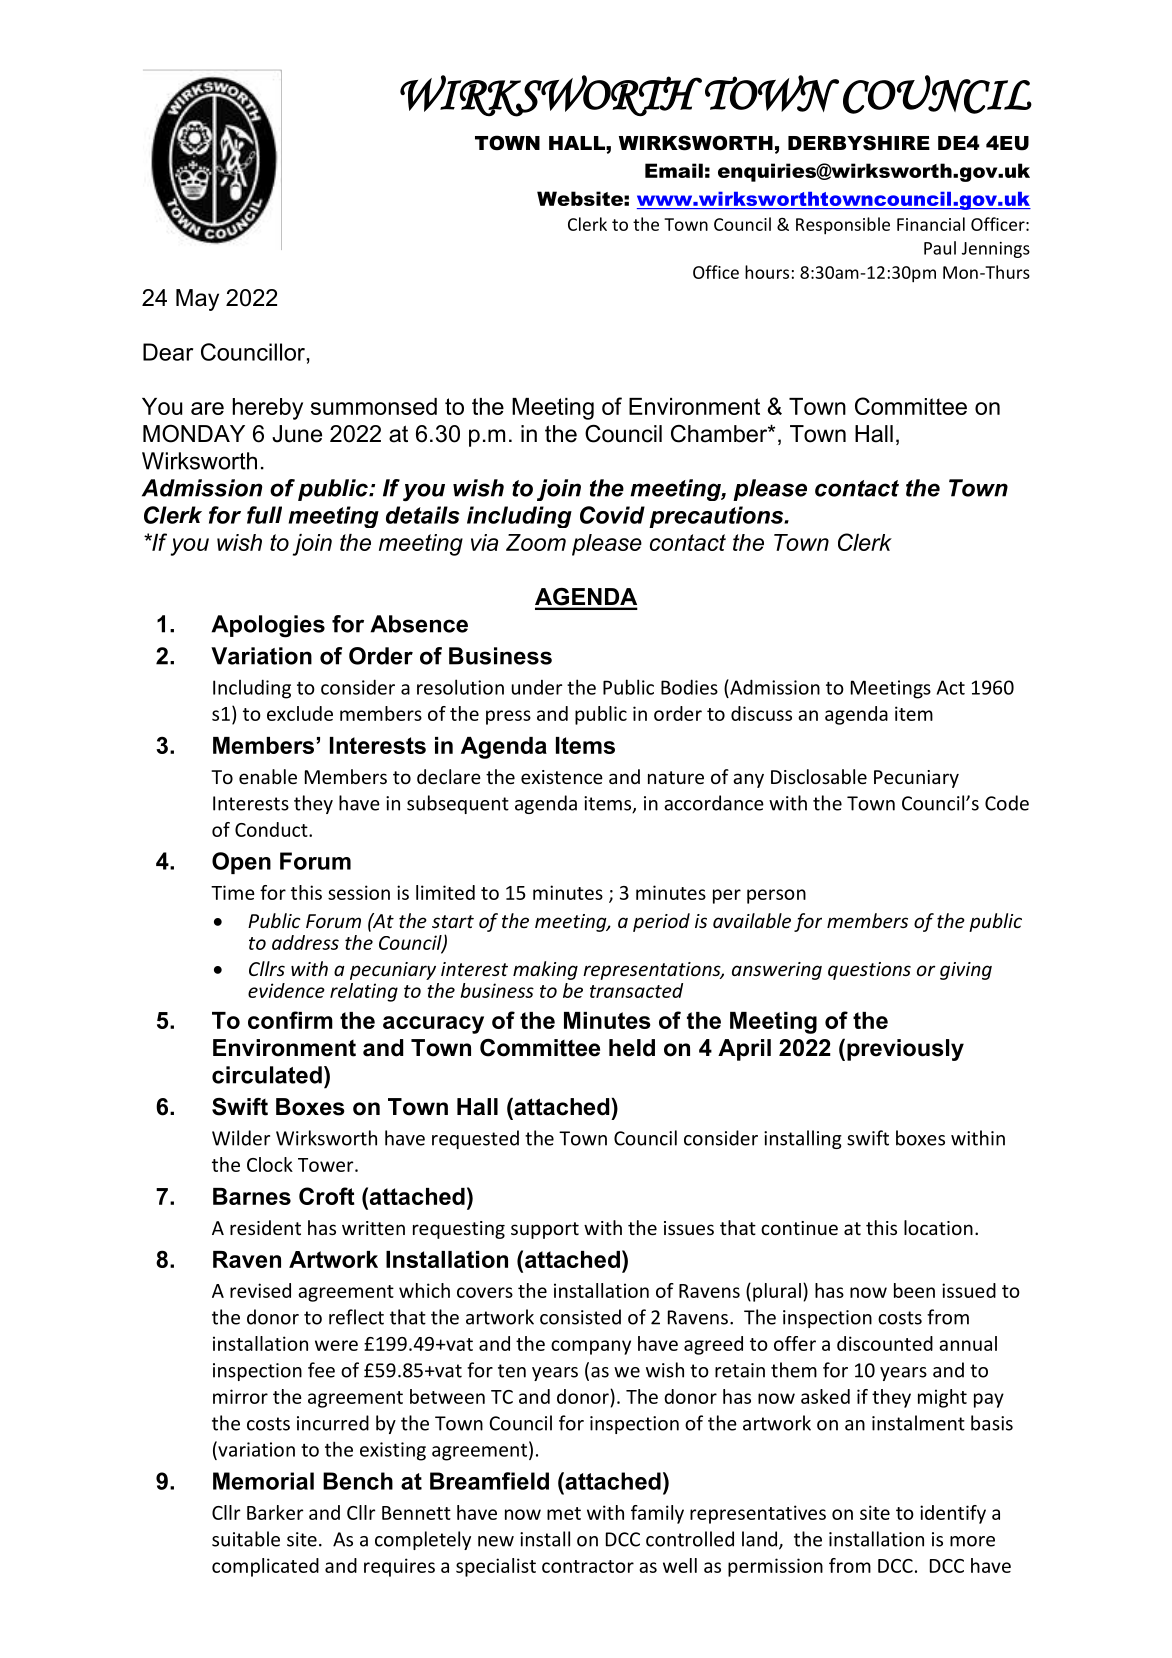  I want to click on Code, so click(1007, 803).
